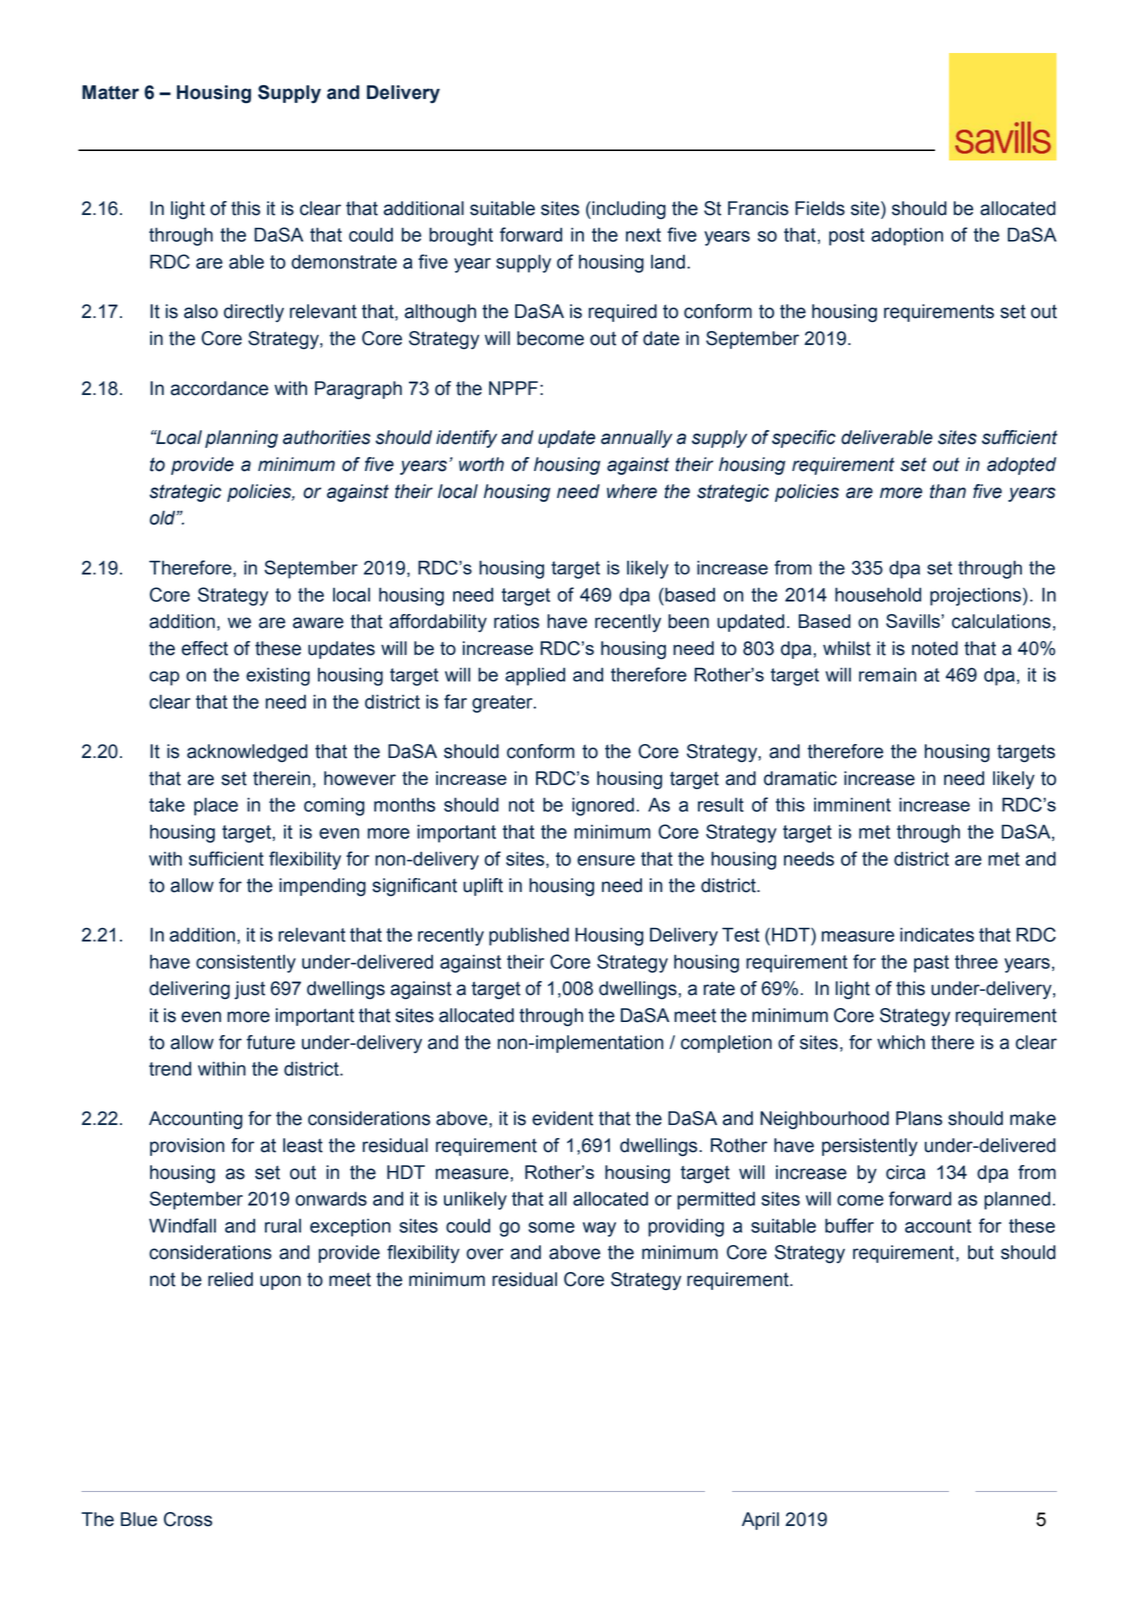 This page has width=1138, height=1610. I want to click on April, so click(760, 1521).
